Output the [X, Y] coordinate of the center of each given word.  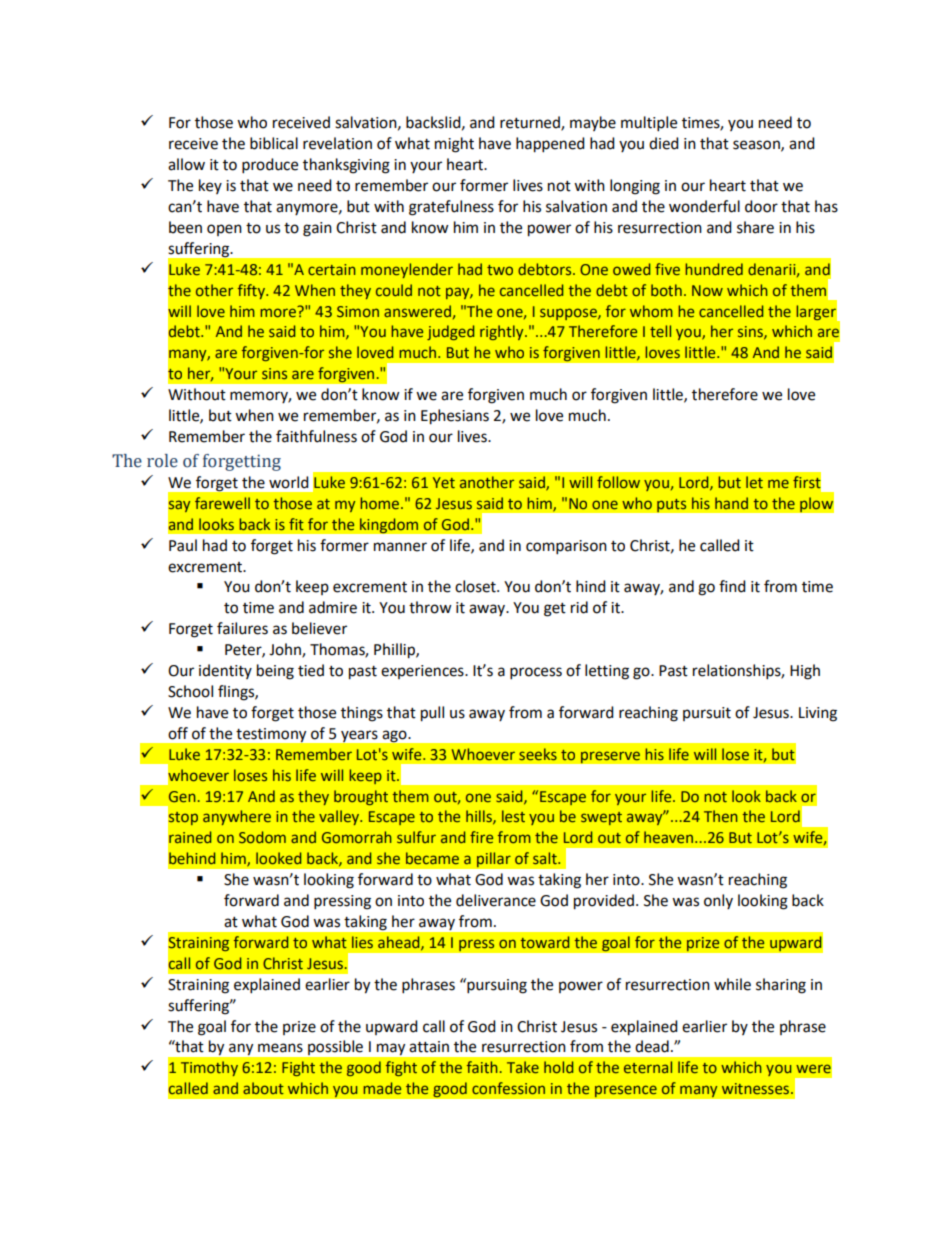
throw [430, 607]
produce [270, 166]
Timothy [209, 1068]
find [732, 586]
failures [242, 628]
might [454, 145]
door [761, 206]
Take [523, 1067]
